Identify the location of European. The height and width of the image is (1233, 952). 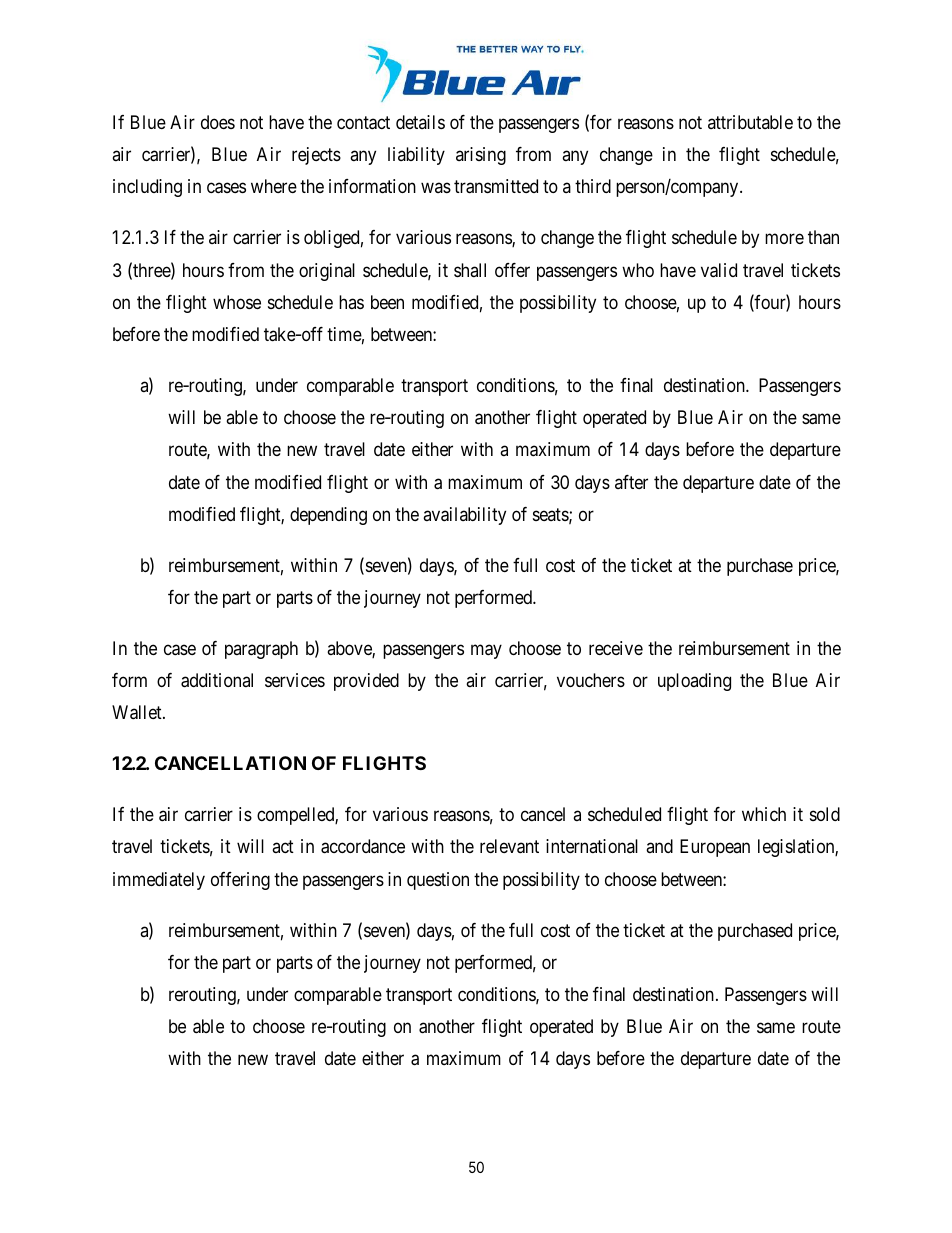
(715, 848).
